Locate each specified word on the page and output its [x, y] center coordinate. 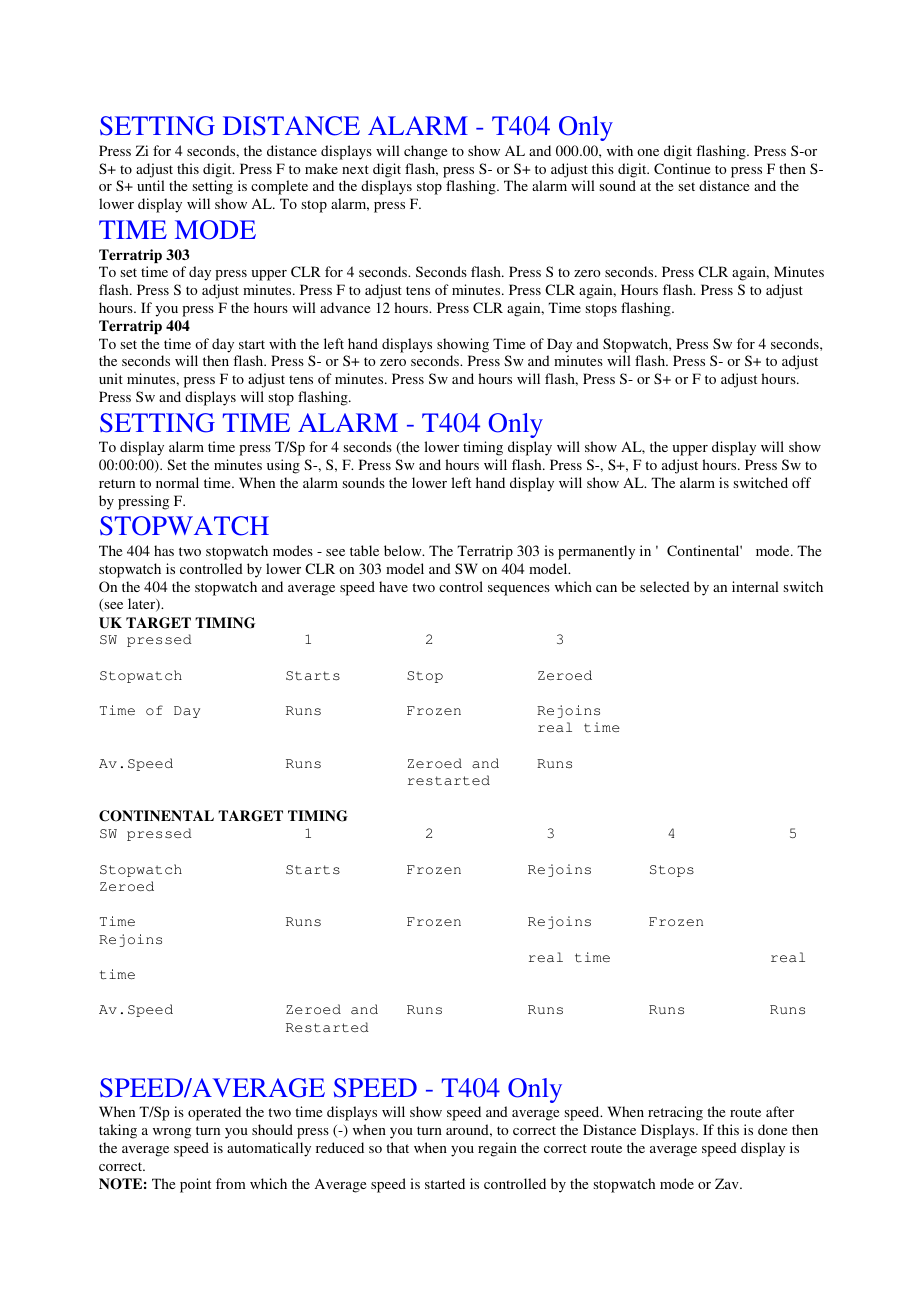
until [151, 185]
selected [665, 586]
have [393, 586]
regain [497, 1149]
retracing [675, 1113]
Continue [682, 168]
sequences [519, 590]
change [425, 152]
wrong [172, 1133]
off [801, 482]
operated [214, 1113]
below [404, 550]
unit [111, 378]
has [164, 550]
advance [345, 307]
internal [755, 586]
